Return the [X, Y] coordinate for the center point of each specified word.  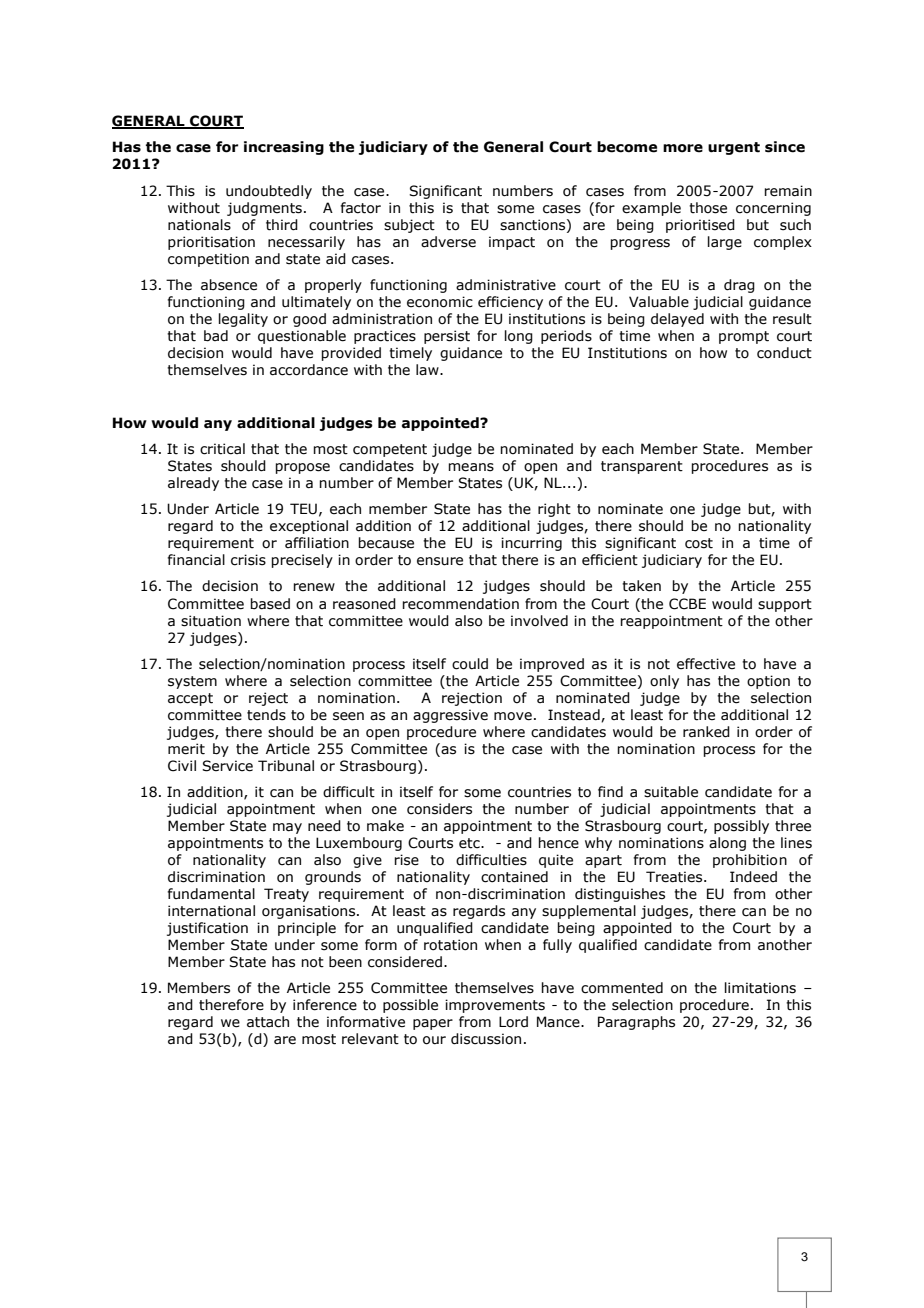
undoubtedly [269, 192]
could [470, 664]
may [287, 828]
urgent [734, 148]
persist [447, 337]
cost [699, 543]
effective [706, 664]
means [471, 467]
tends [266, 715]
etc [470, 843]
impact [512, 243]
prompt [744, 337]
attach [268, 1022]
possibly [741, 827]
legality [243, 320]
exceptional [309, 527]
